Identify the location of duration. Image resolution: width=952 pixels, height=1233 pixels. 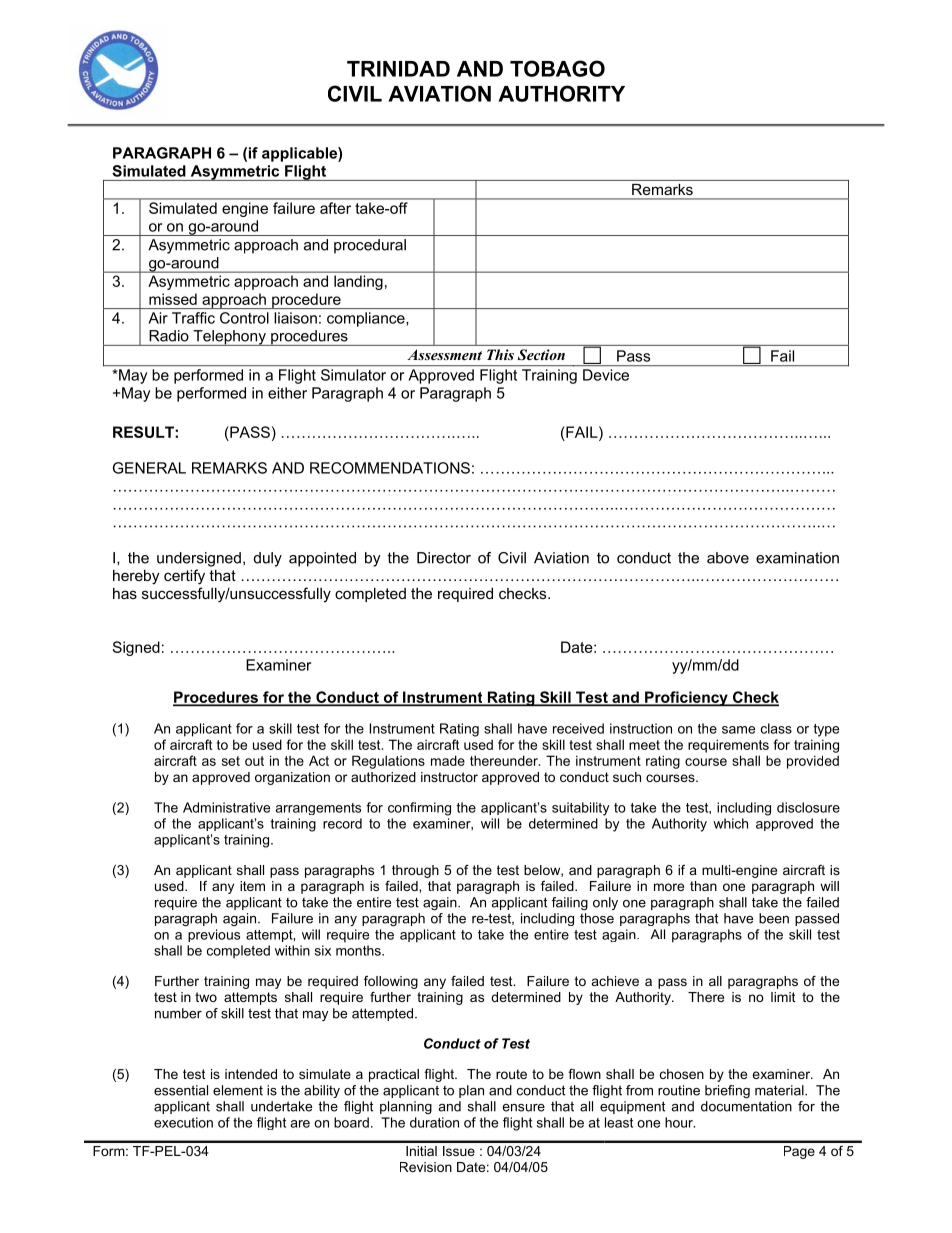
(434, 1122).
